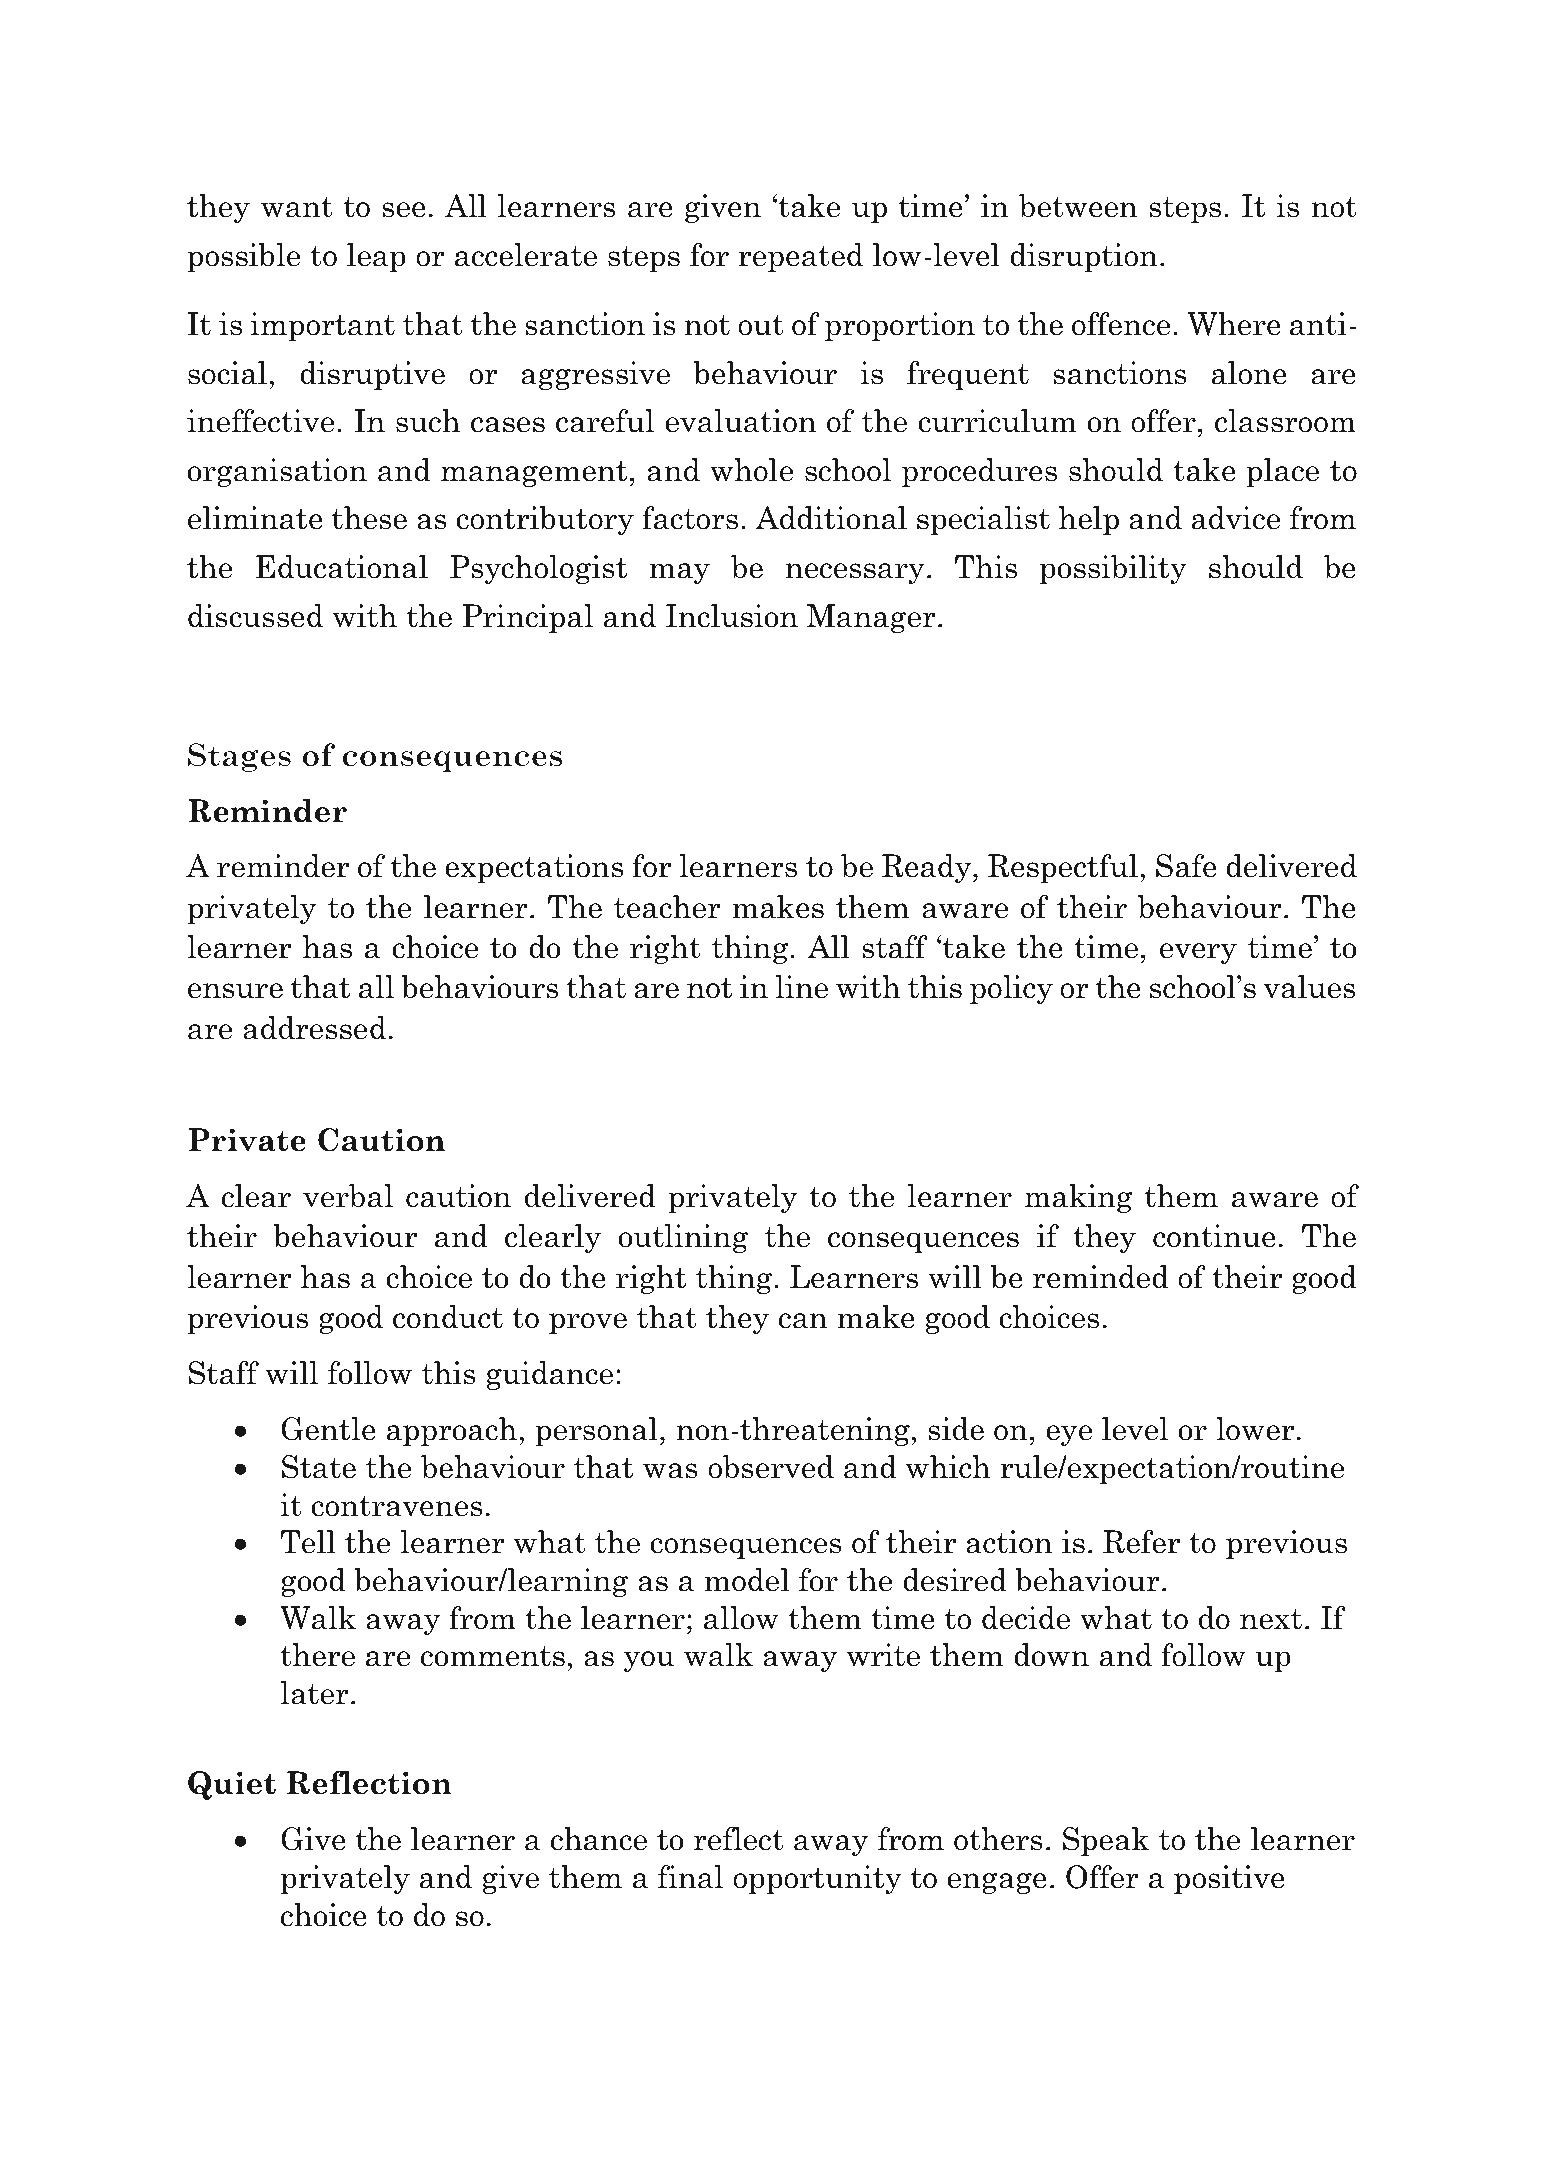  I want to click on Safe, so click(1186, 866).
